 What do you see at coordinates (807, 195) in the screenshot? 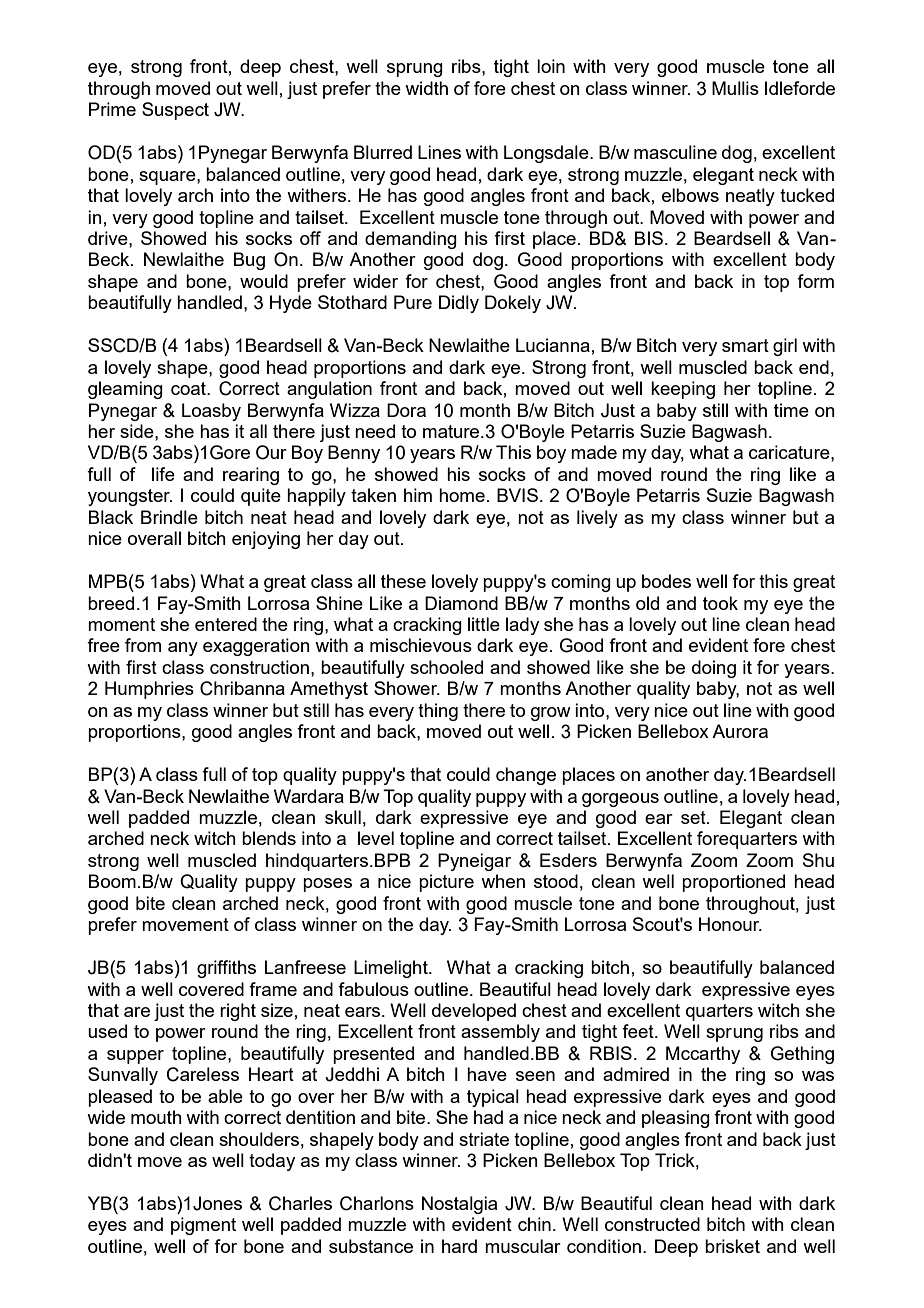
I see `tucked` at bounding box center [807, 195].
